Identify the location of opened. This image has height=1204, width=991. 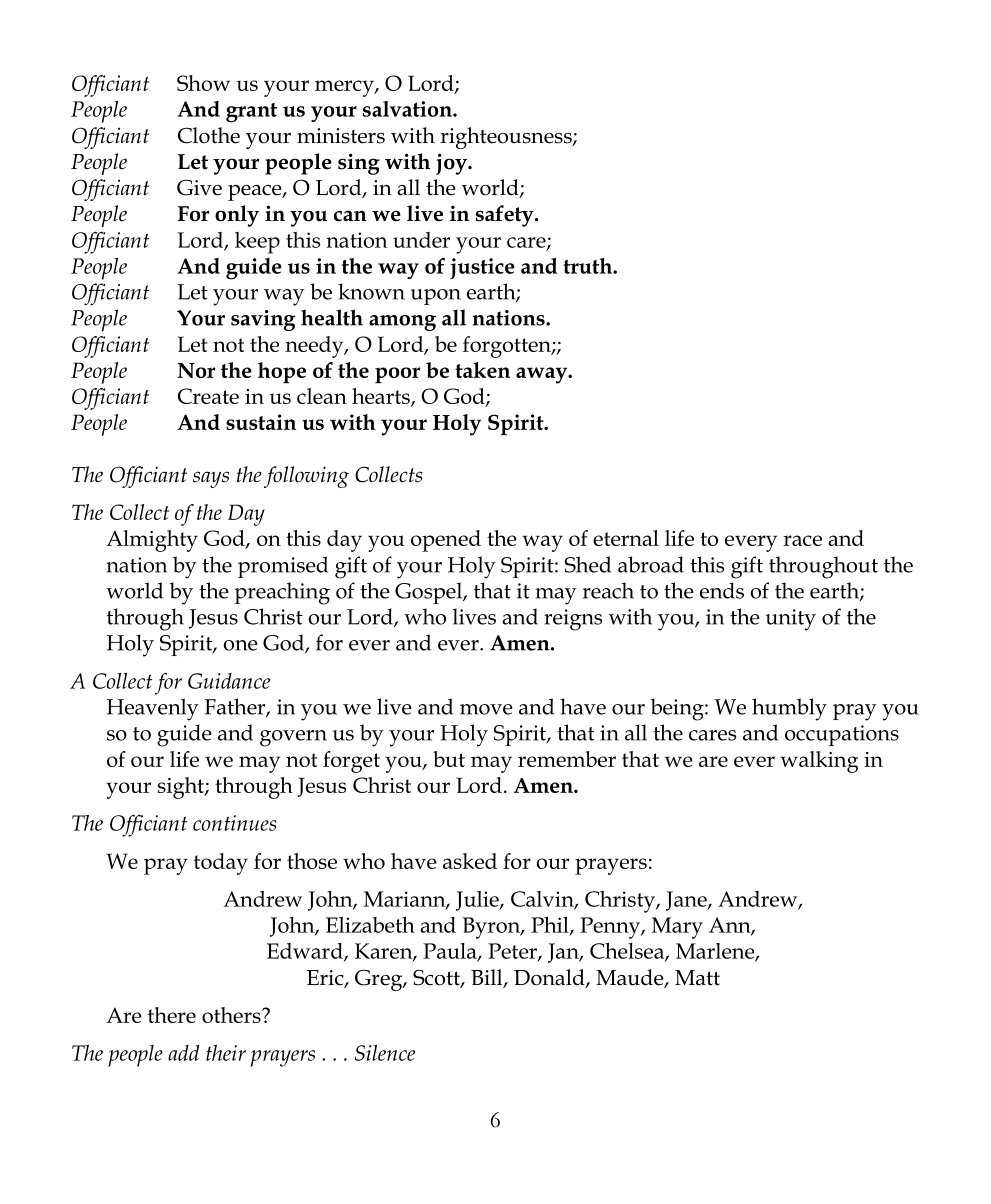
(446, 541).
